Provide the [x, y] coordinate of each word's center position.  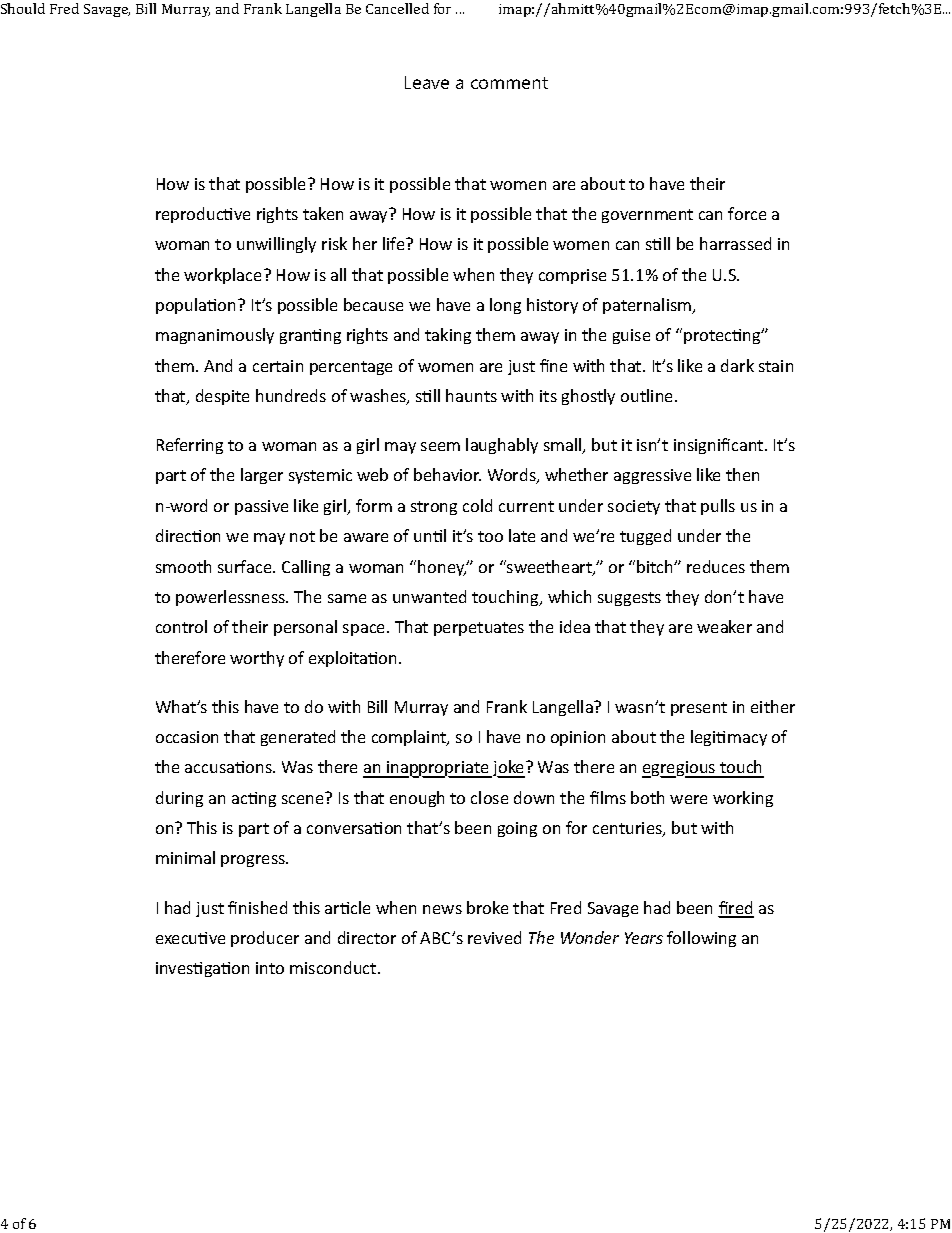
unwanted [429, 596]
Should [23, 8]
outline [648, 395]
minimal [185, 857]
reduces [716, 566]
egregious [680, 769]
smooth [183, 566]
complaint [410, 738]
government [647, 216]
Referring [190, 446]
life [395, 243]
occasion [187, 737]
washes [379, 397]
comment [509, 83]
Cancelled [397, 8]
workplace [224, 276]
